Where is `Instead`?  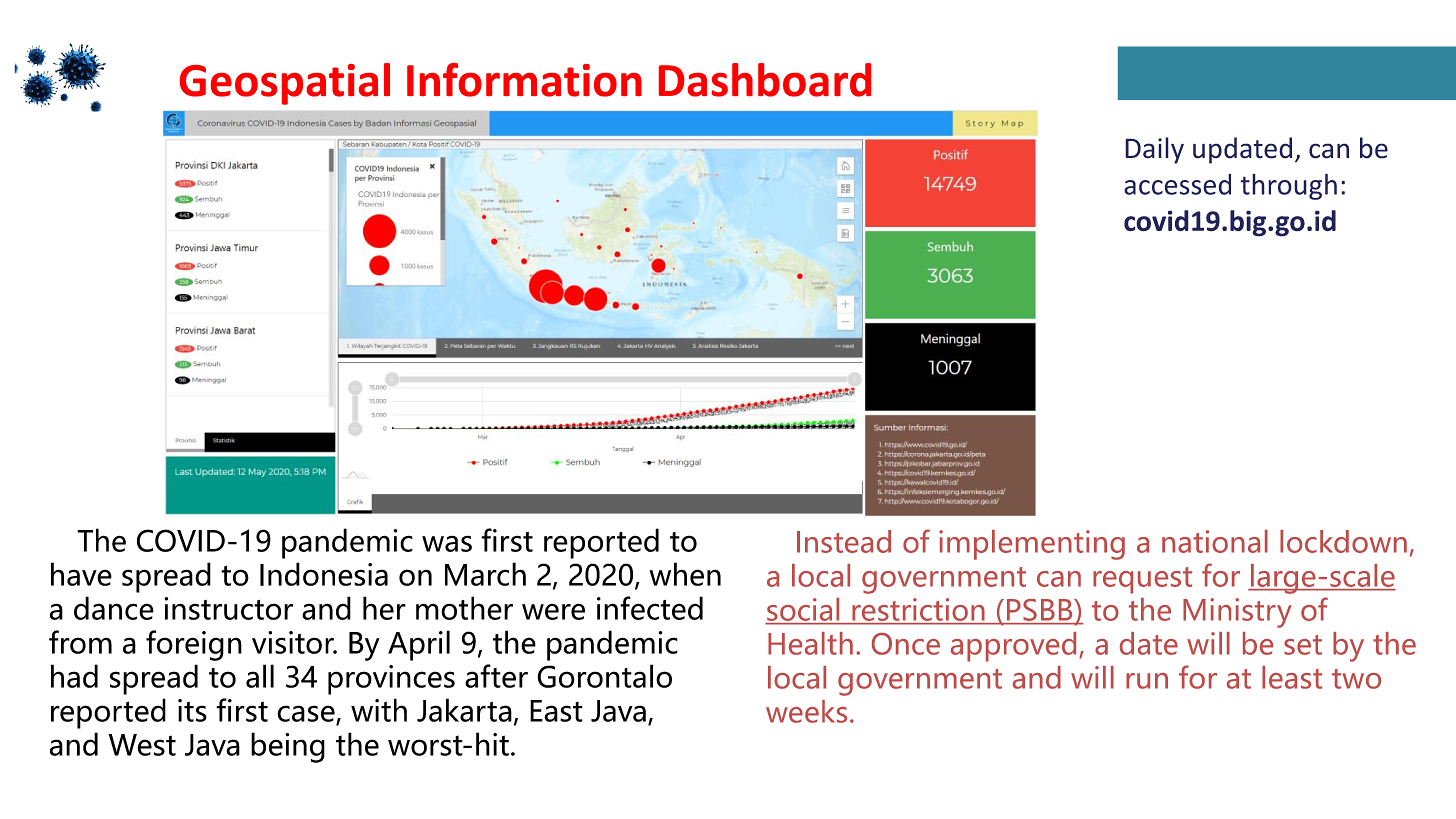
Instead is located at coordinates (844, 541).
